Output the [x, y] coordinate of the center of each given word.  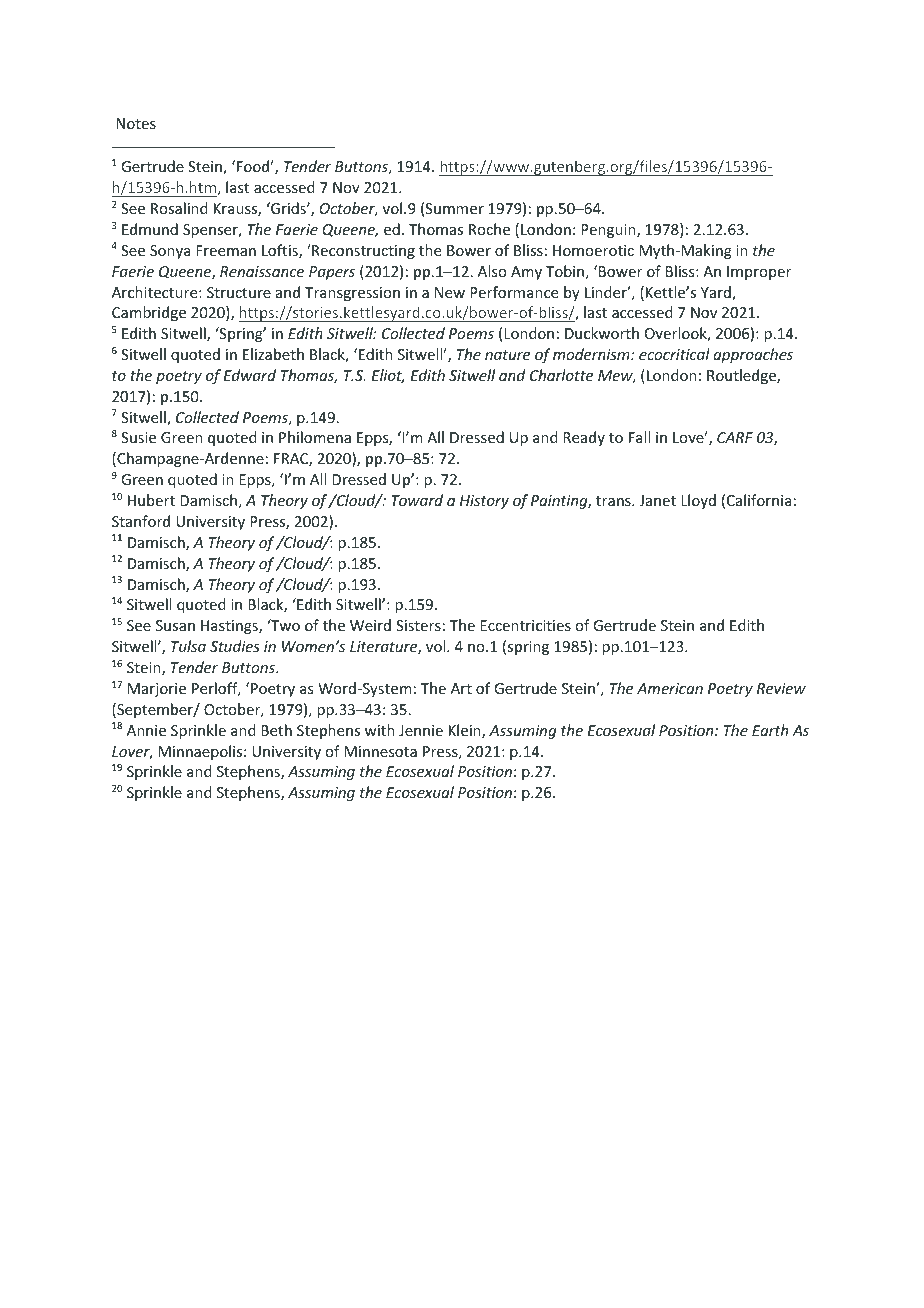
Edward [249, 375]
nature [507, 355]
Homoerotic [593, 250]
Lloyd [698, 501]
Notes [136, 123]
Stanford [141, 521]
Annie [146, 730]
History [484, 502]
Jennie [421, 730]
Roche [489, 229]
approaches [753, 355]
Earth [770, 730]
